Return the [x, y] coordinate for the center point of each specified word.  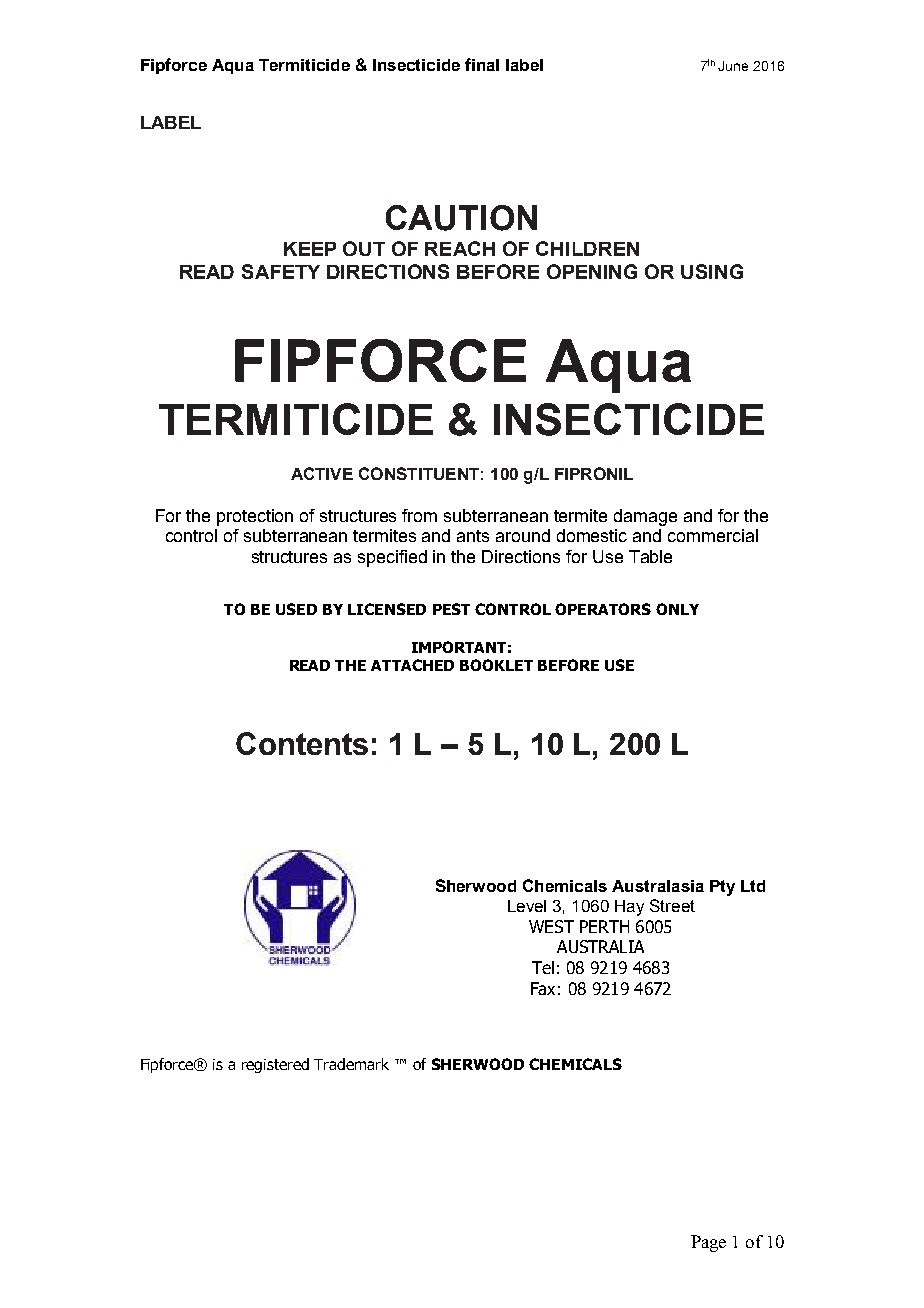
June [733, 66]
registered [275, 1065]
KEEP [310, 249]
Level [527, 906]
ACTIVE [322, 473]
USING [712, 271]
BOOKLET [496, 665]
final [482, 64]
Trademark [351, 1064]
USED [296, 609]
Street [672, 905]
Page [708, 1243]
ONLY [677, 609]
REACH [460, 248]
